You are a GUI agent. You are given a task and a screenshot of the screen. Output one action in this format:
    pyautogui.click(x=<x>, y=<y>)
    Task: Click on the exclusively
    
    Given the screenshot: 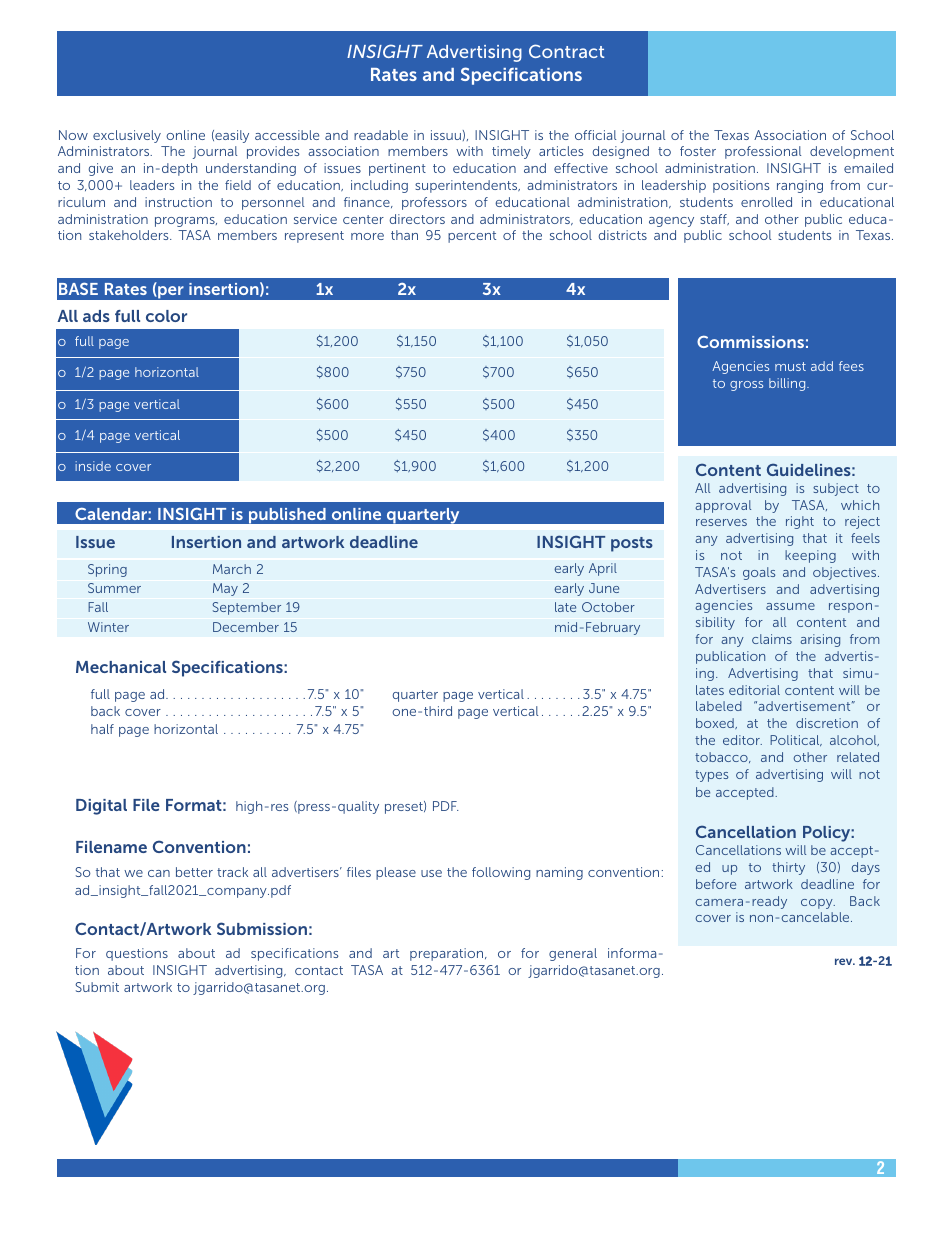 What is the action you would take?
    pyautogui.click(x=127, y=136)
